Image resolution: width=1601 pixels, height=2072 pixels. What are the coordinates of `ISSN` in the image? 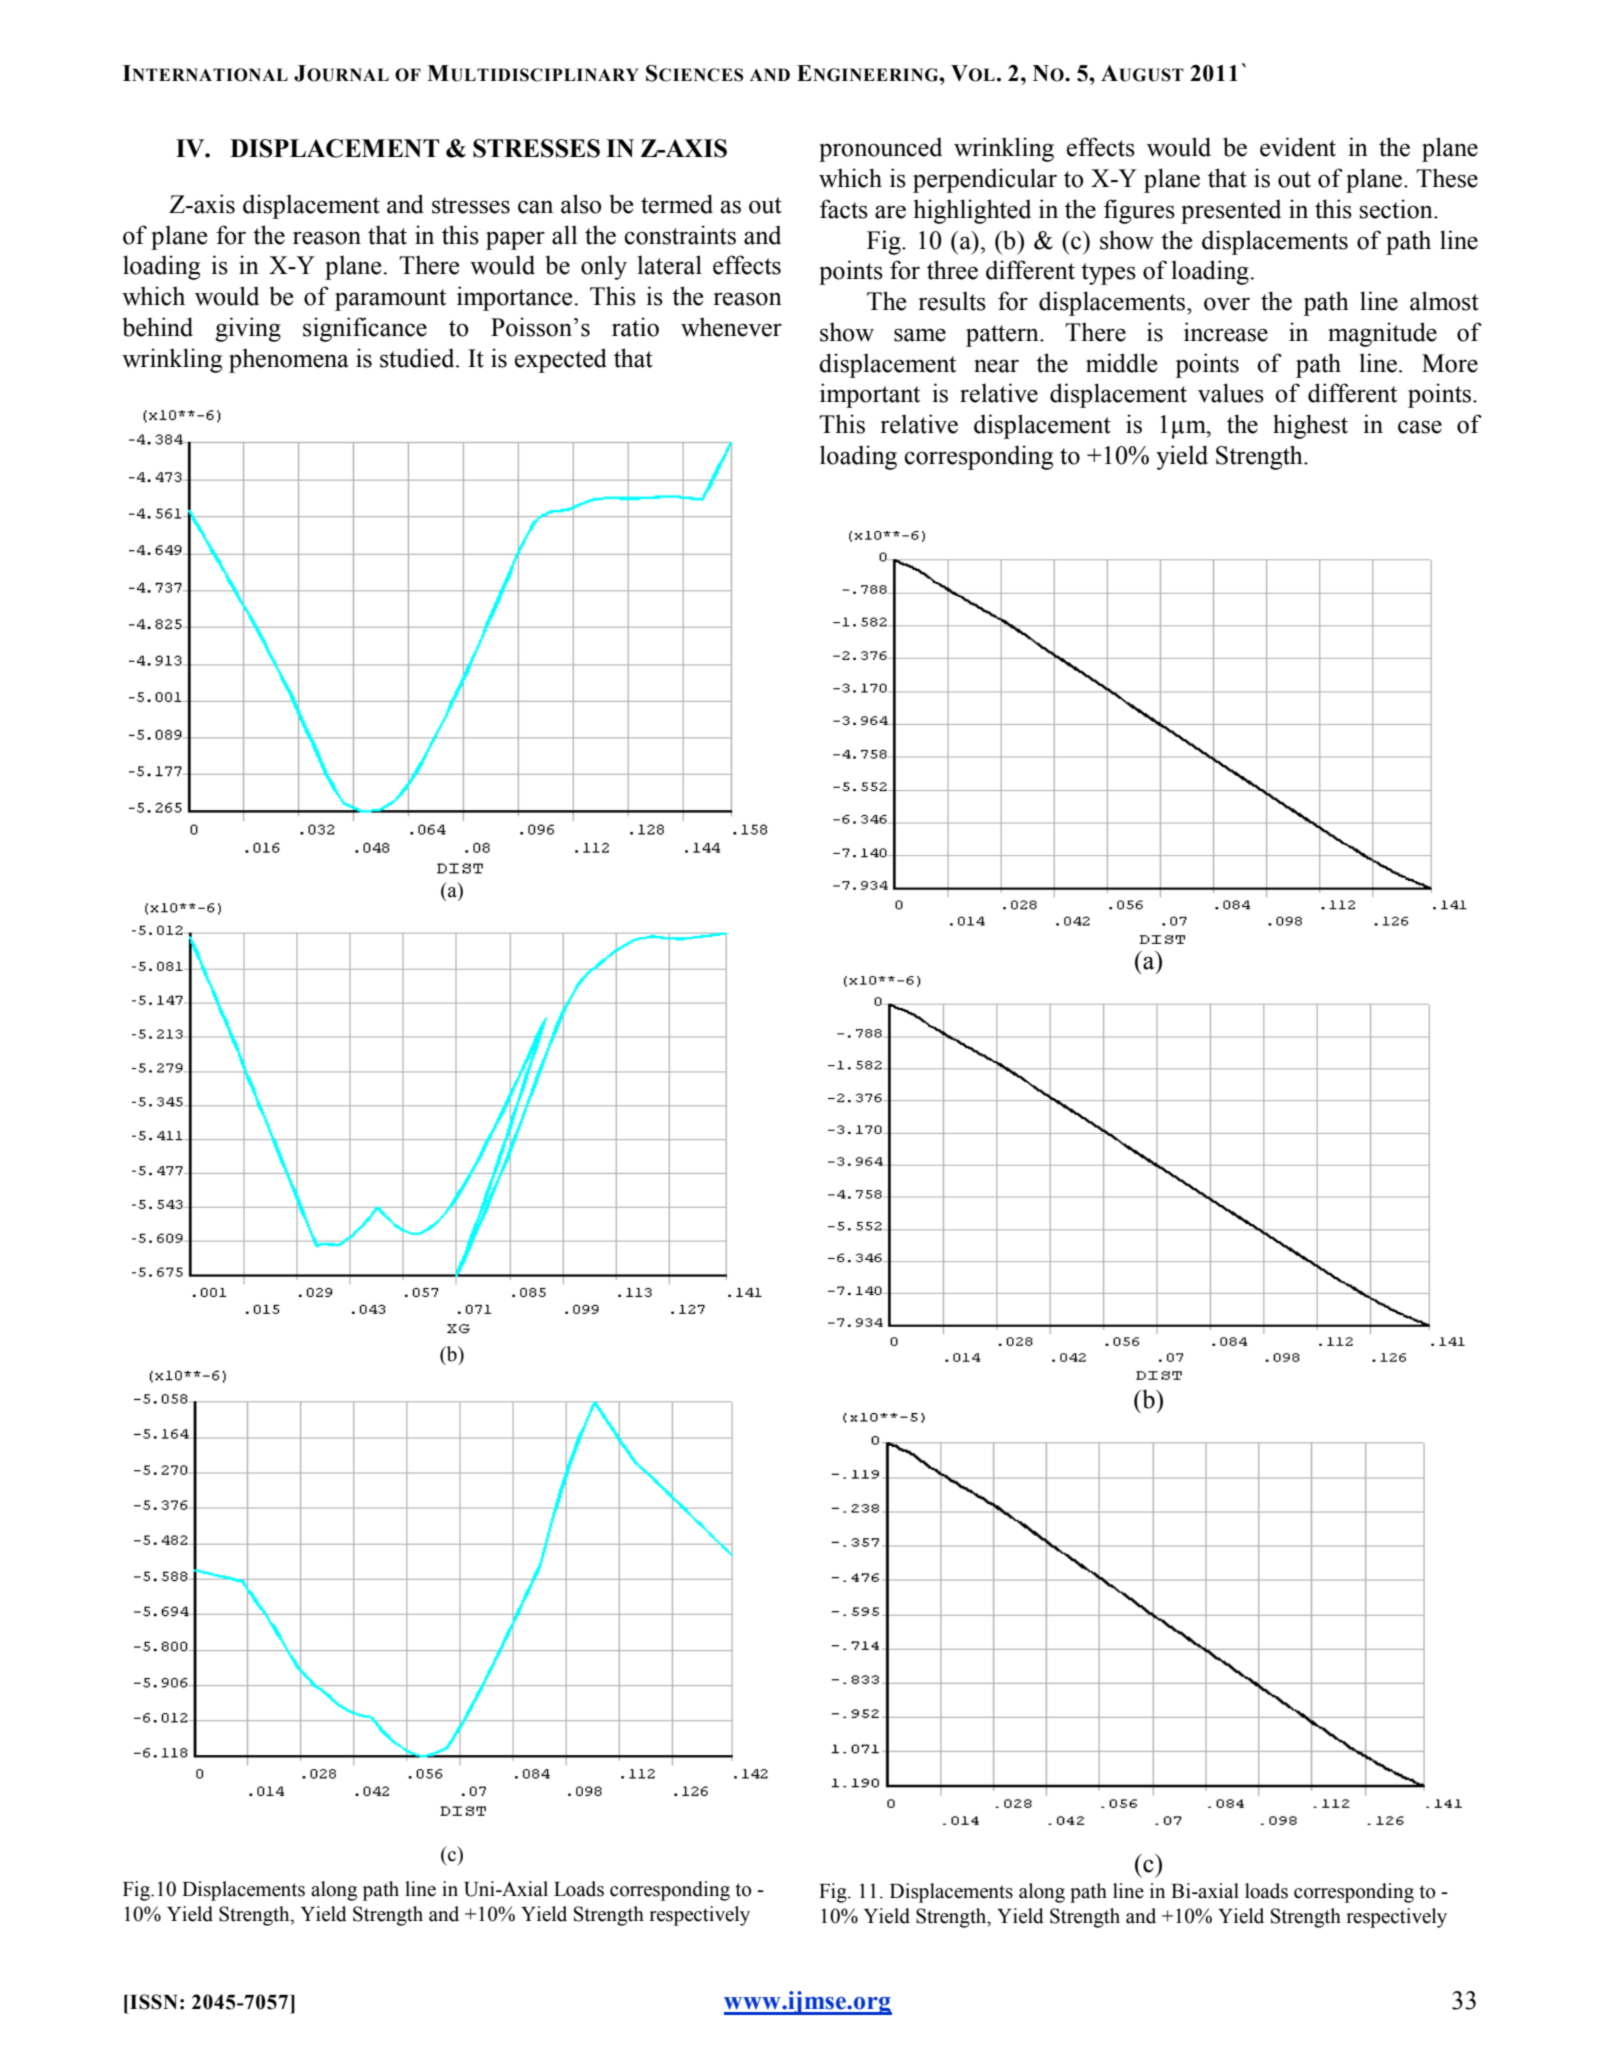 It's located at (154, 2002).
